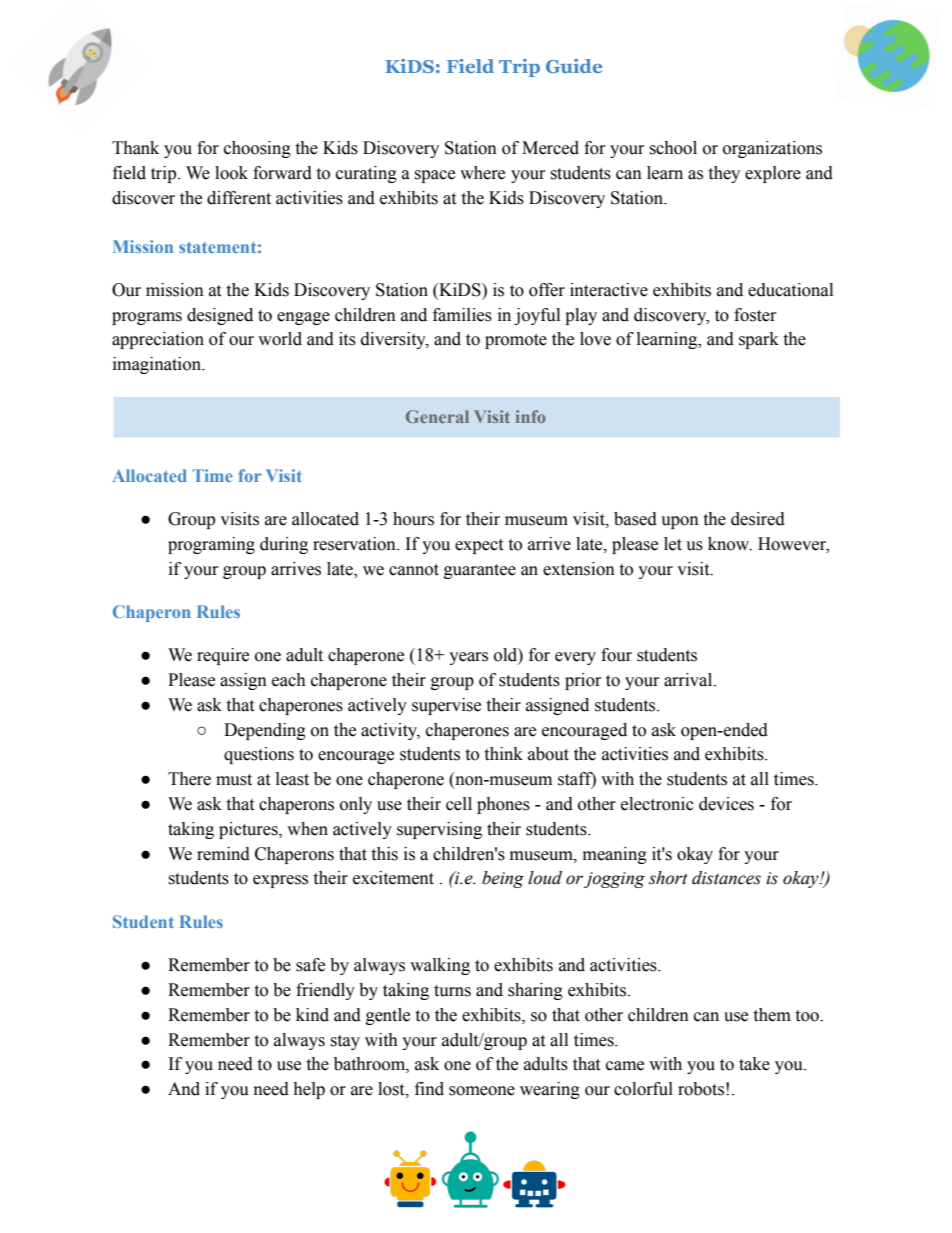 Image resolution: width=952 pixels, height=1233 pixels. I want to click on organizations, so click(772, 149).
